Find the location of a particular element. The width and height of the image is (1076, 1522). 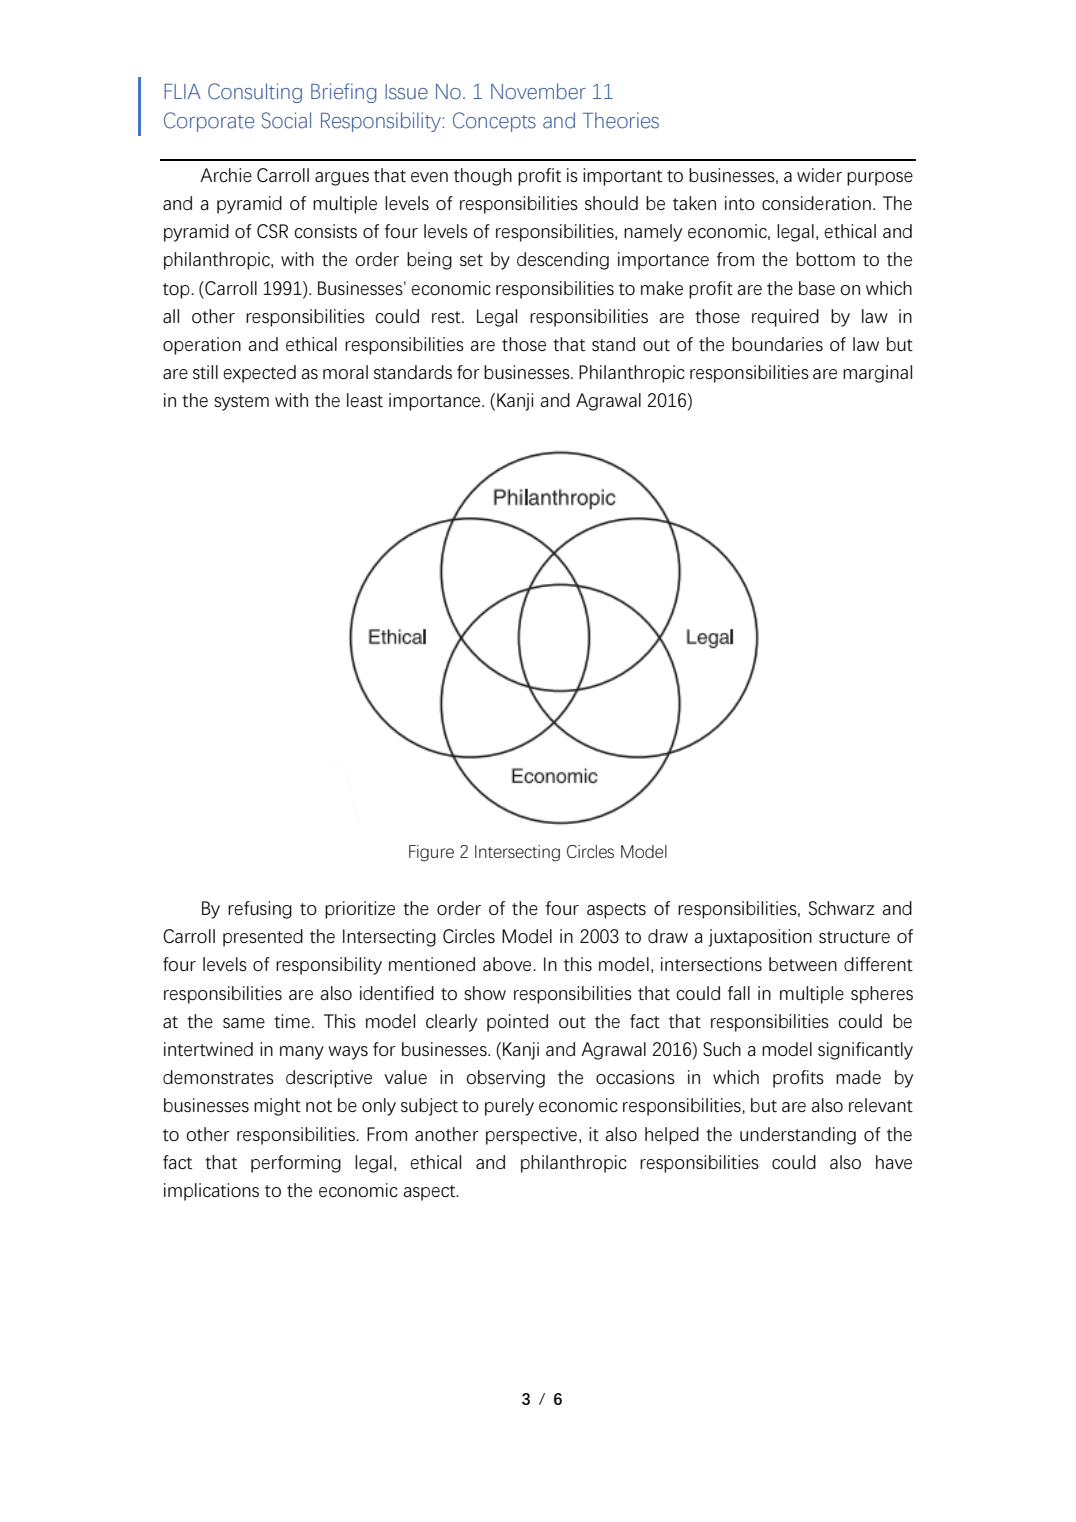

least is located at coordinates (365, 400).
